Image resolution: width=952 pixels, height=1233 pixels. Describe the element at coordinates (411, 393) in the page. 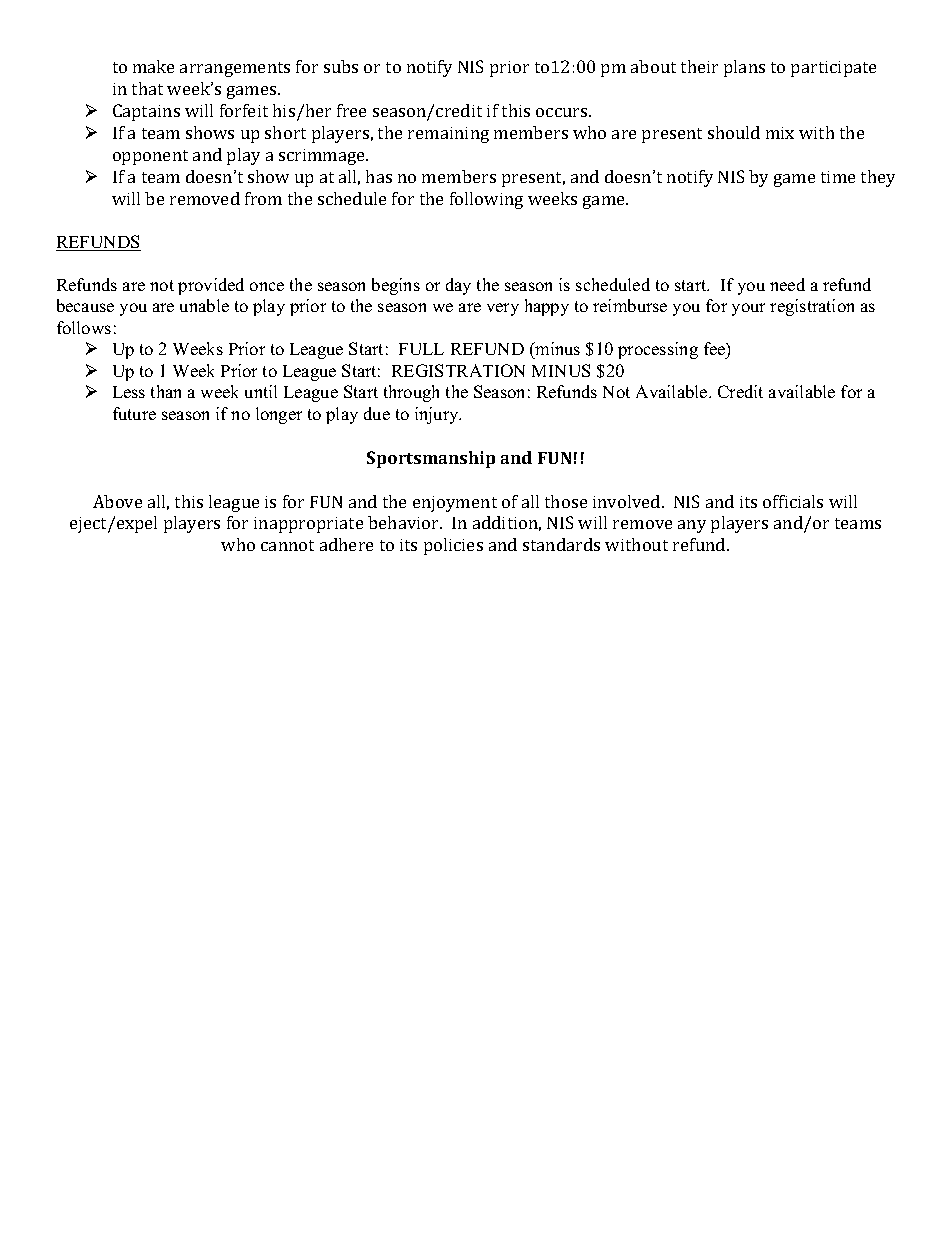

I see `through` at that location.
